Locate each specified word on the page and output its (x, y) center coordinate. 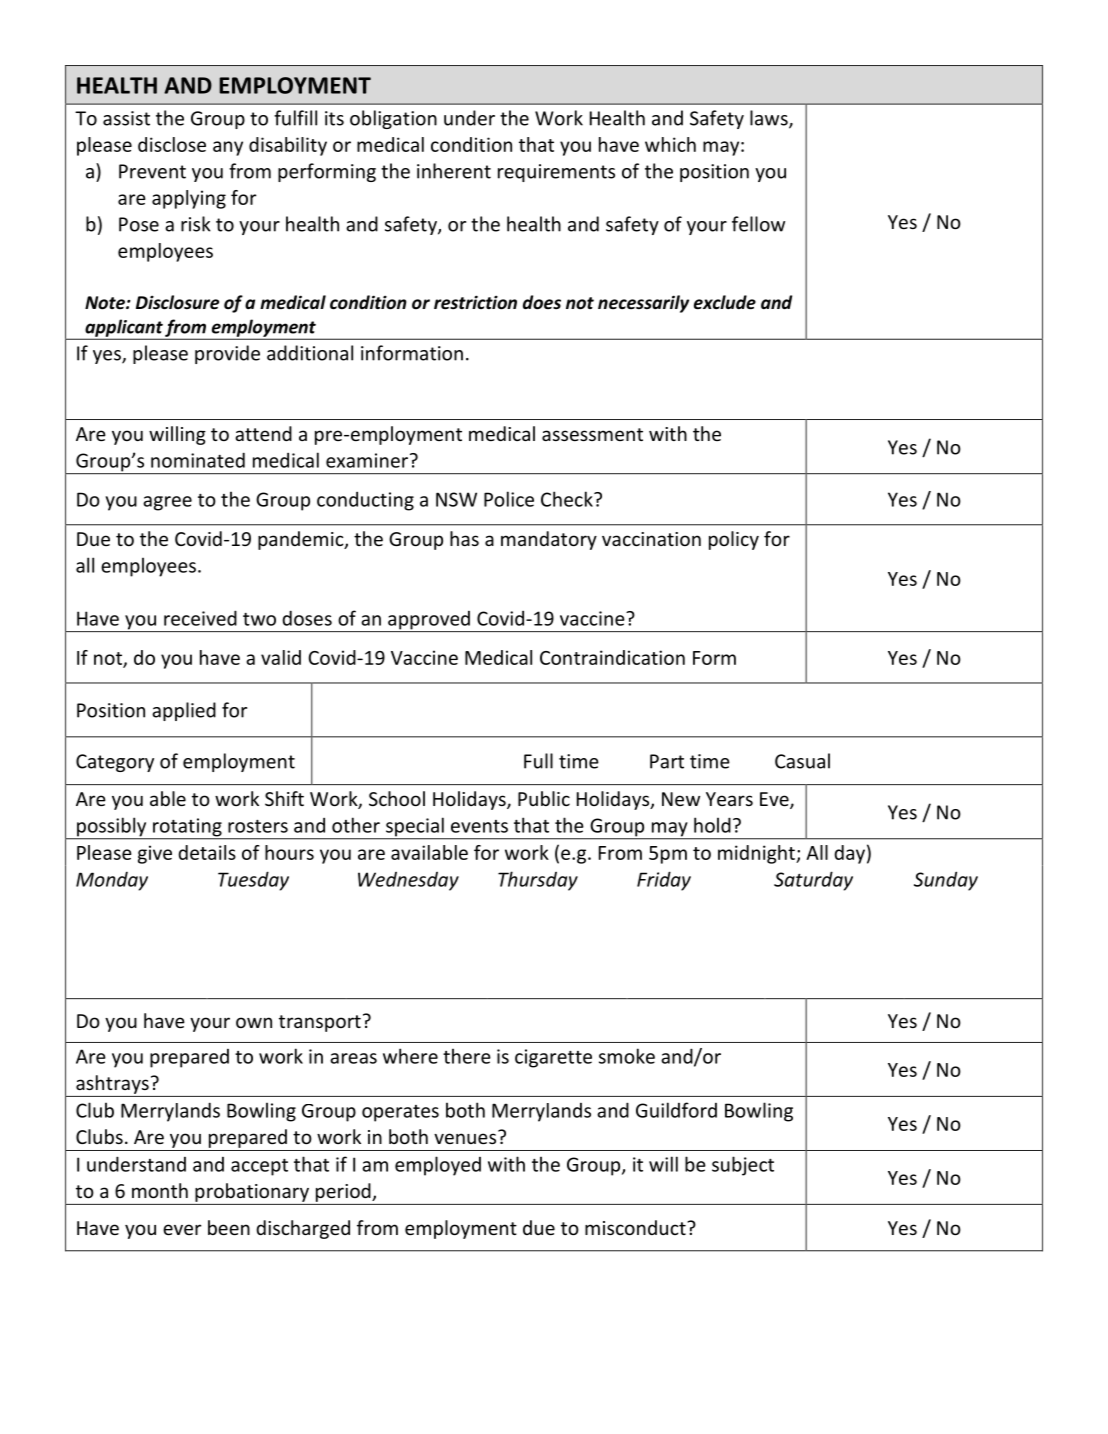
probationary (252, 1192)
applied (184, 711)
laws (770, 119)
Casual (802, 761)
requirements (556, 173)
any (228, 148)
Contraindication (612, 657)
